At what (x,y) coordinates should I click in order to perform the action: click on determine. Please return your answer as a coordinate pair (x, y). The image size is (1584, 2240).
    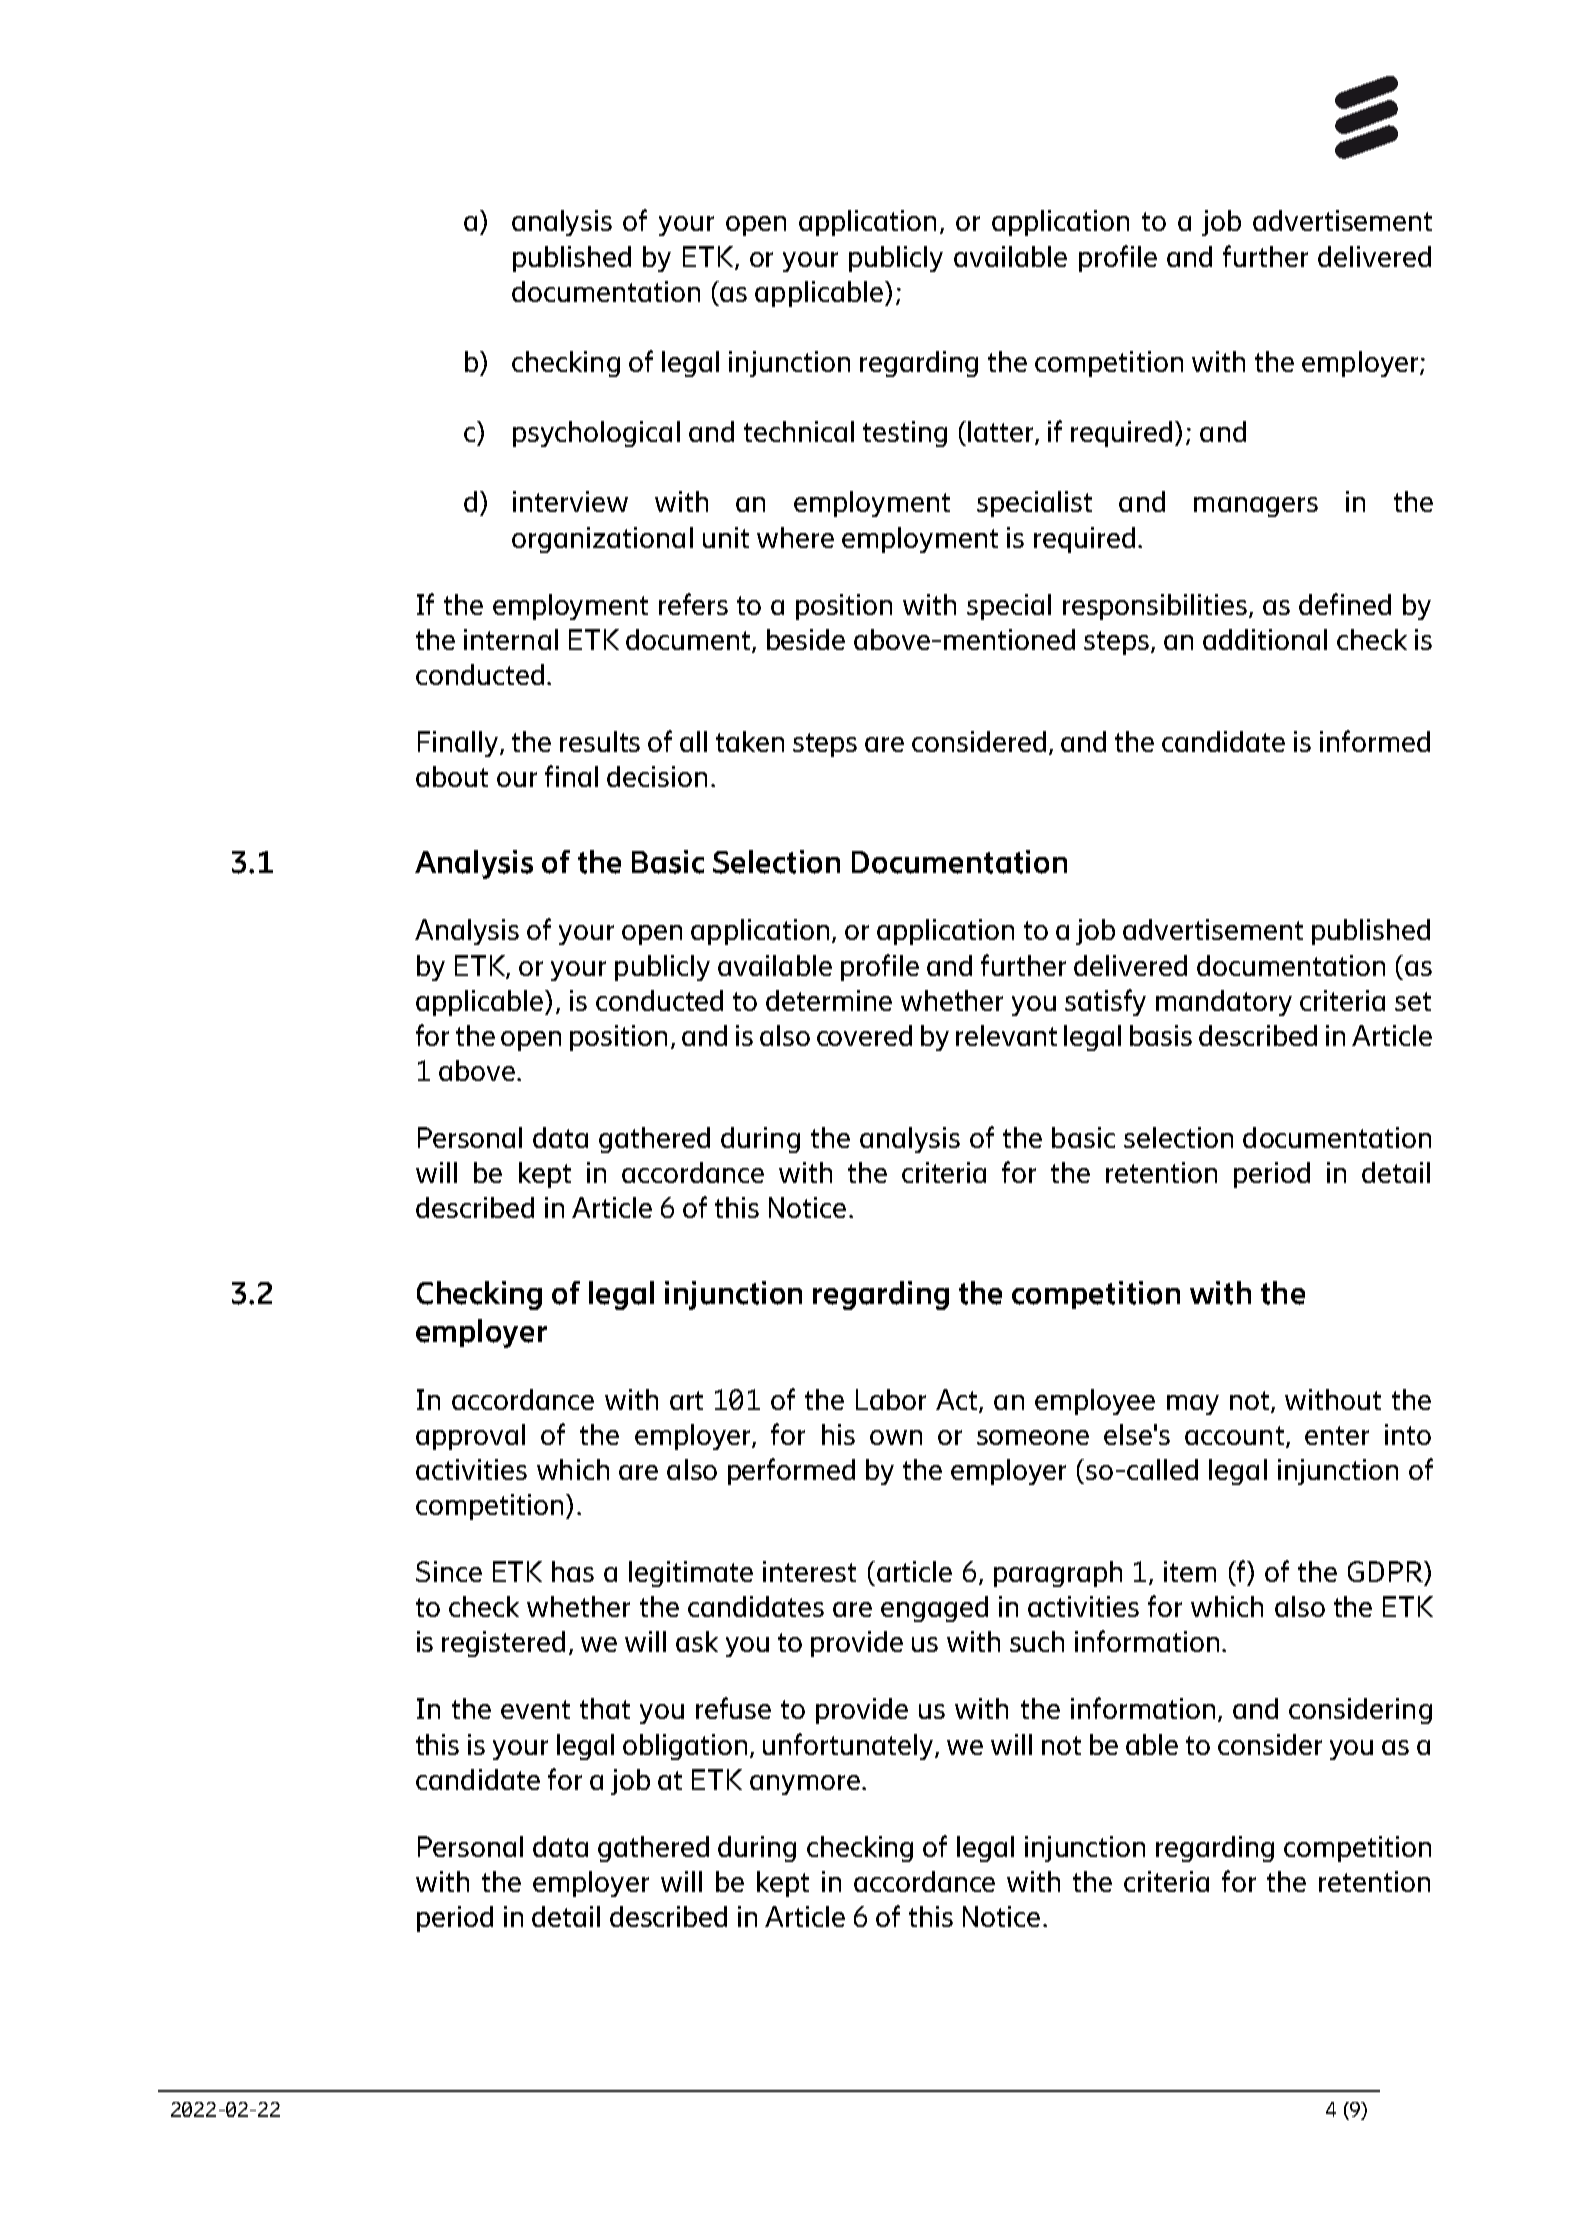
    Looking at the image, I should click on (829, 1000).
